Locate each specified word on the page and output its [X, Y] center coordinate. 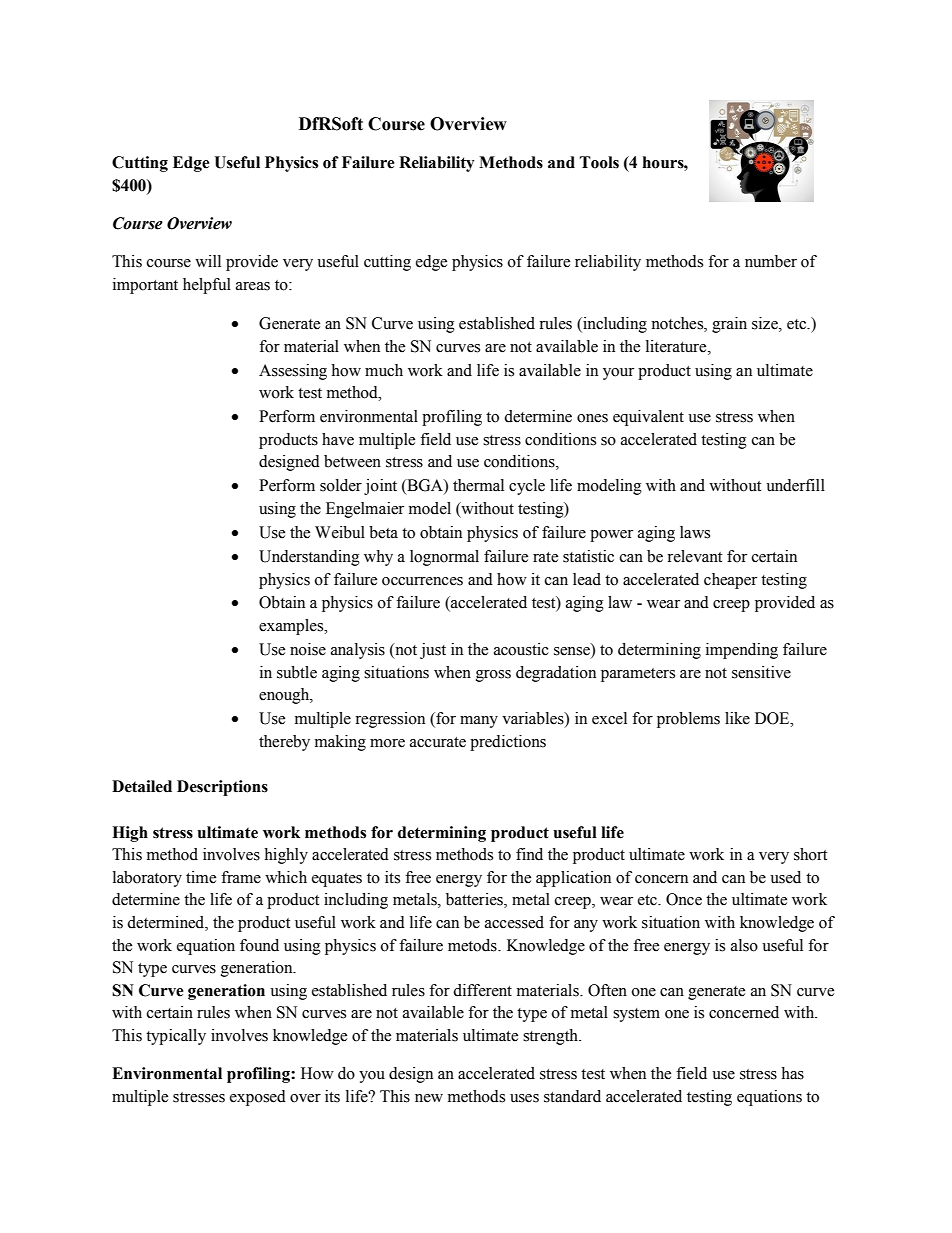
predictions [508, 743]
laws [695, 532]
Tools [599, 162]
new [429, 1098]
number [771, 261]
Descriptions [222, 788]
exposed [258, 1098]
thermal [478, 485]
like [737, 718]
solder [341, 485]
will [208, 261]
